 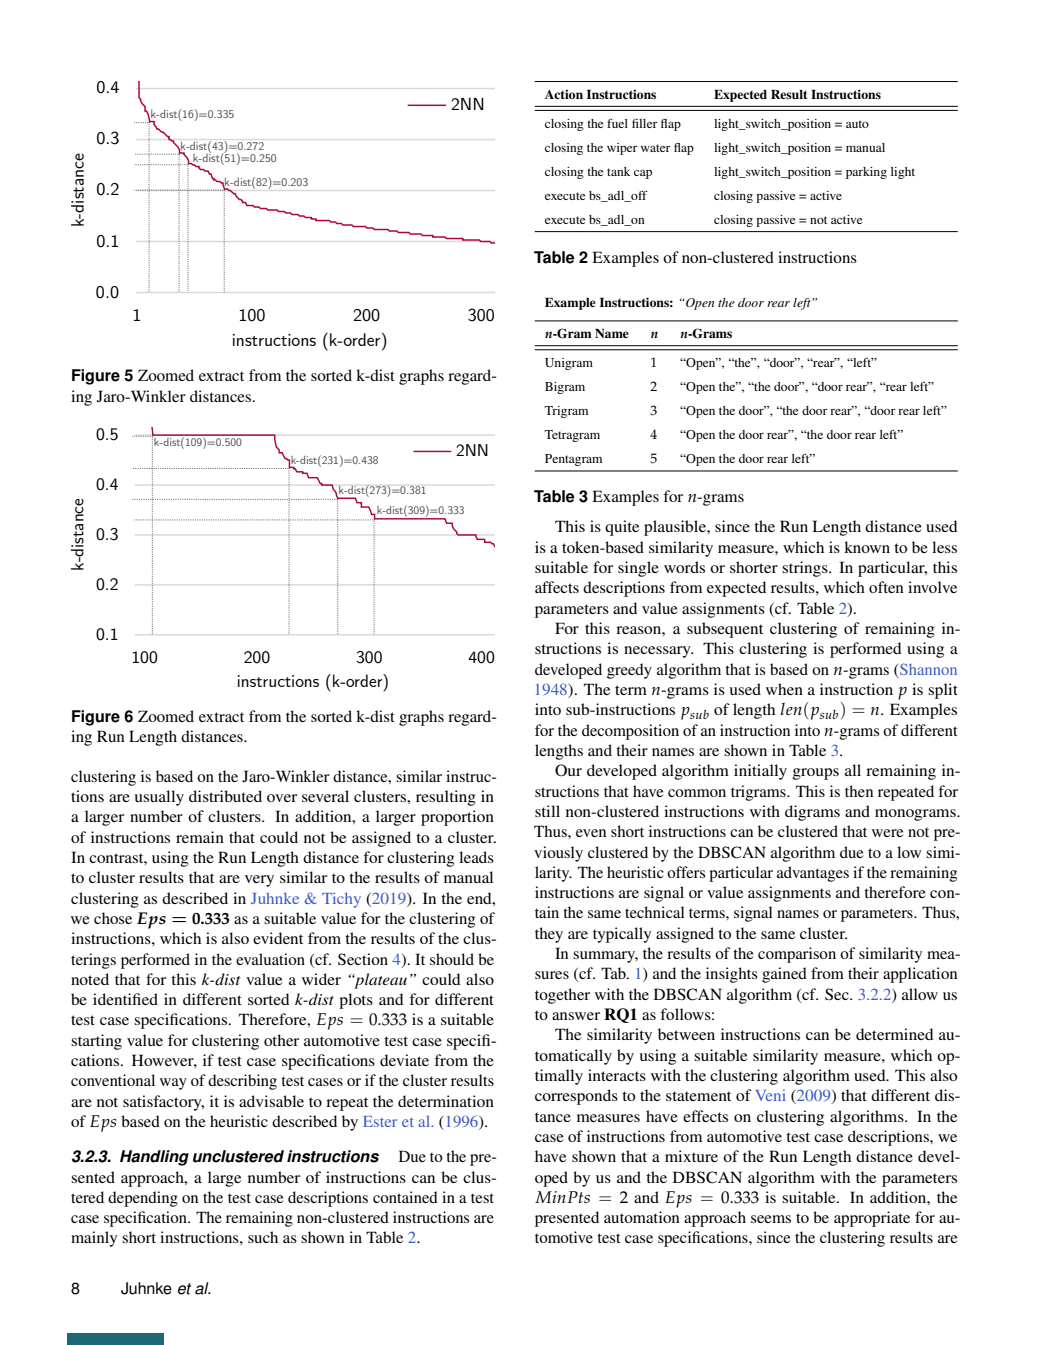 I want to click on strings, so click(x=806, y=569).
